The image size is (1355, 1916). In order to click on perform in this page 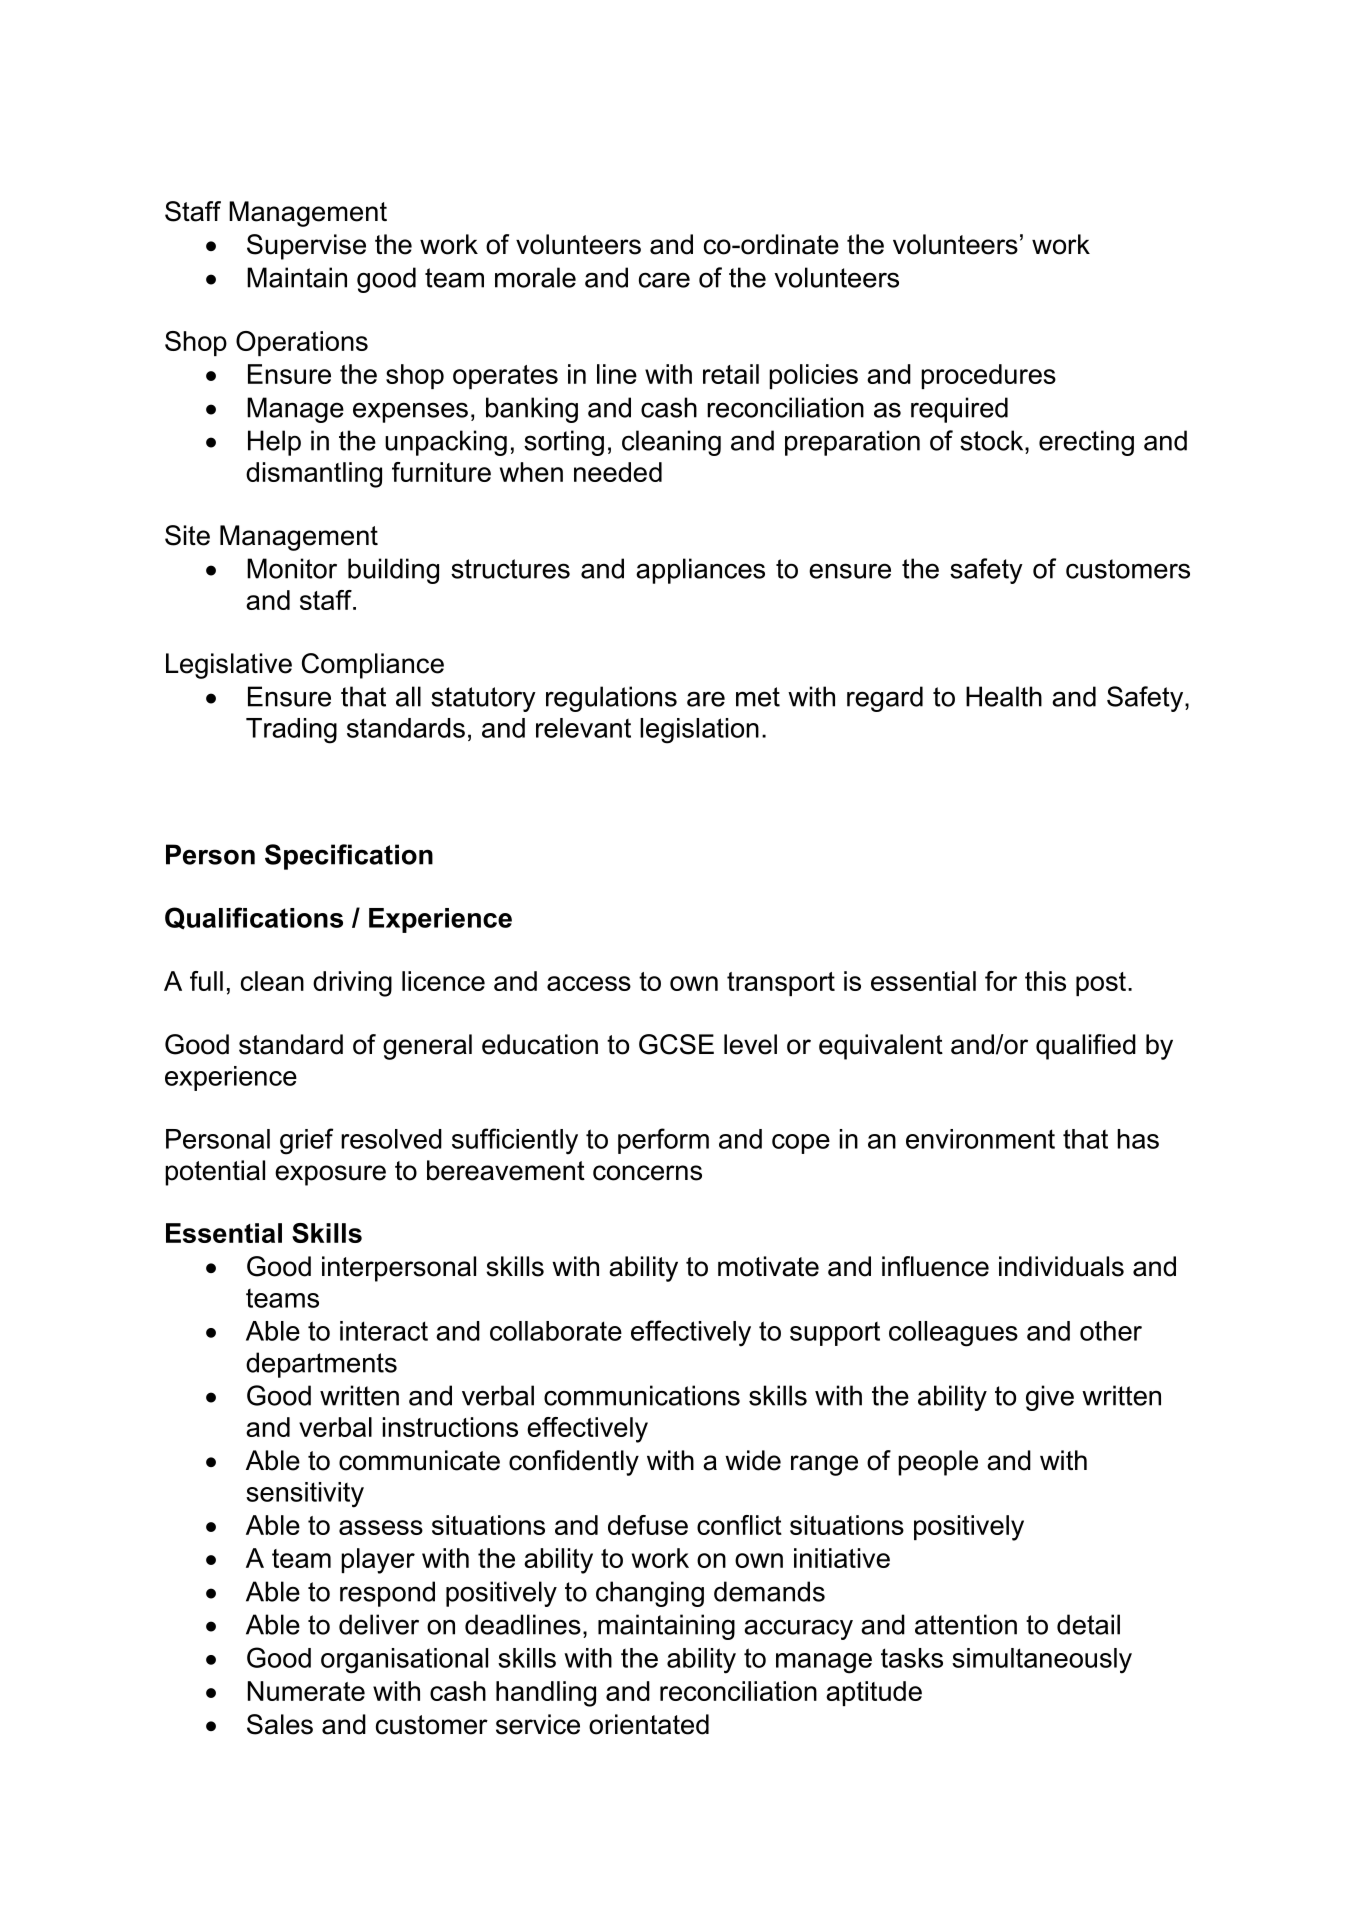, I will do `click(663, 1141)`.
